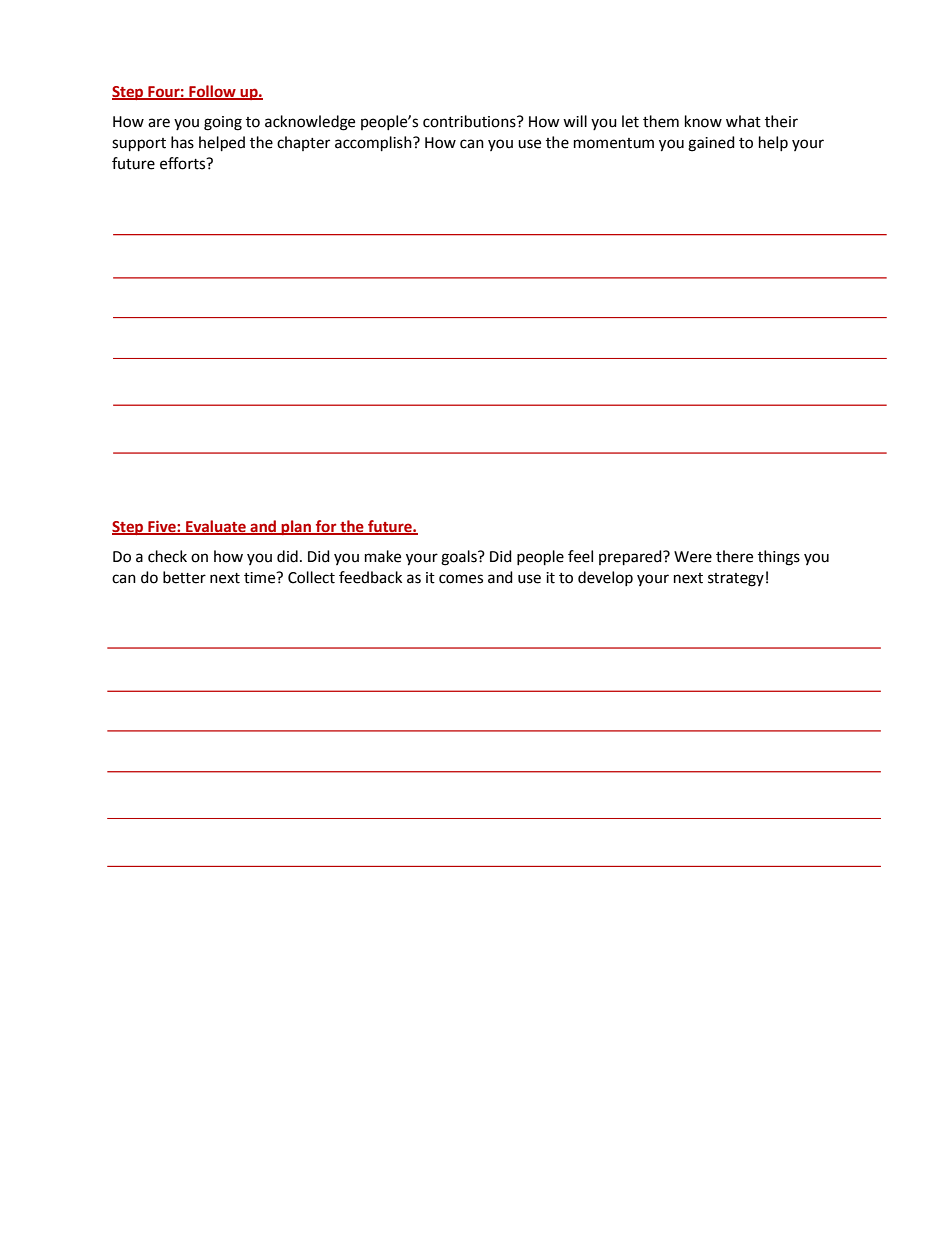  What do you see at coordinates (374, 144) in the screenshot?
I see `accomplish` at bounding box center [374, 144].
